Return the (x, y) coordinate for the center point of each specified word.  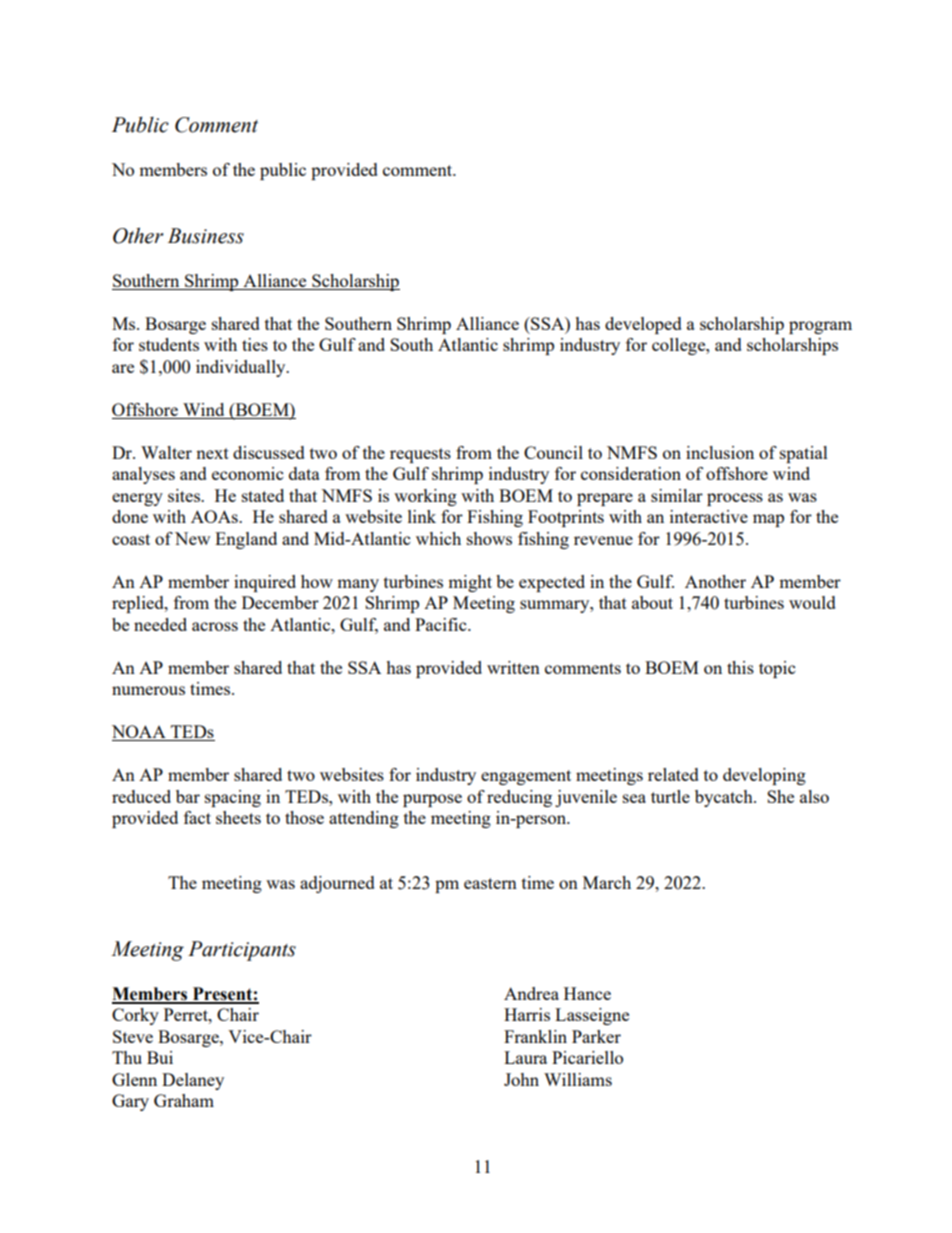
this (740, 667)
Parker (596, 1036)
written (513, 667)
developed (643, 325)
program (820, 327)
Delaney (193, 1081)
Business (206, 236)
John (521, 1079)
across (215, 626)
